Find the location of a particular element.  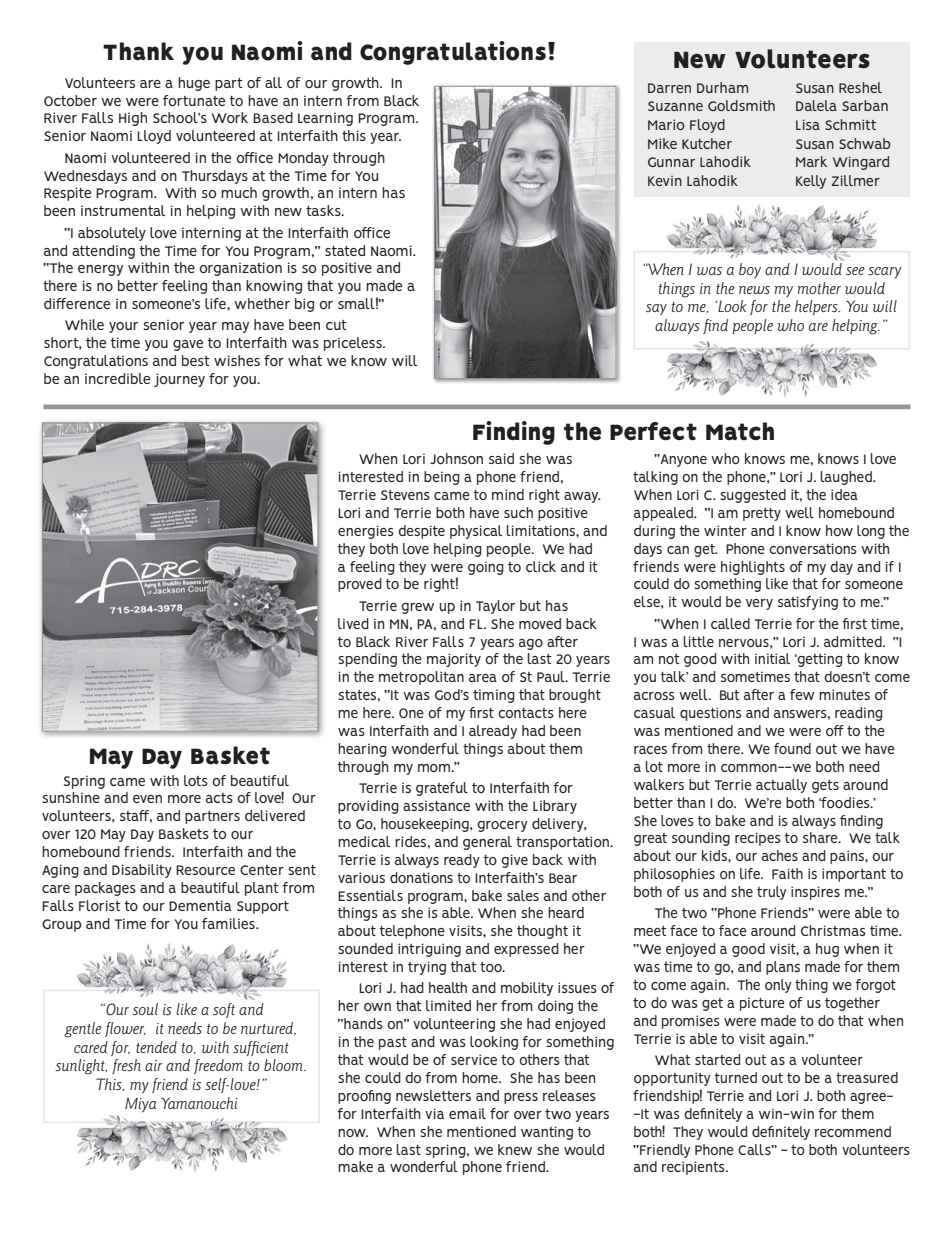

lived is located at coordinates (353, 623).
